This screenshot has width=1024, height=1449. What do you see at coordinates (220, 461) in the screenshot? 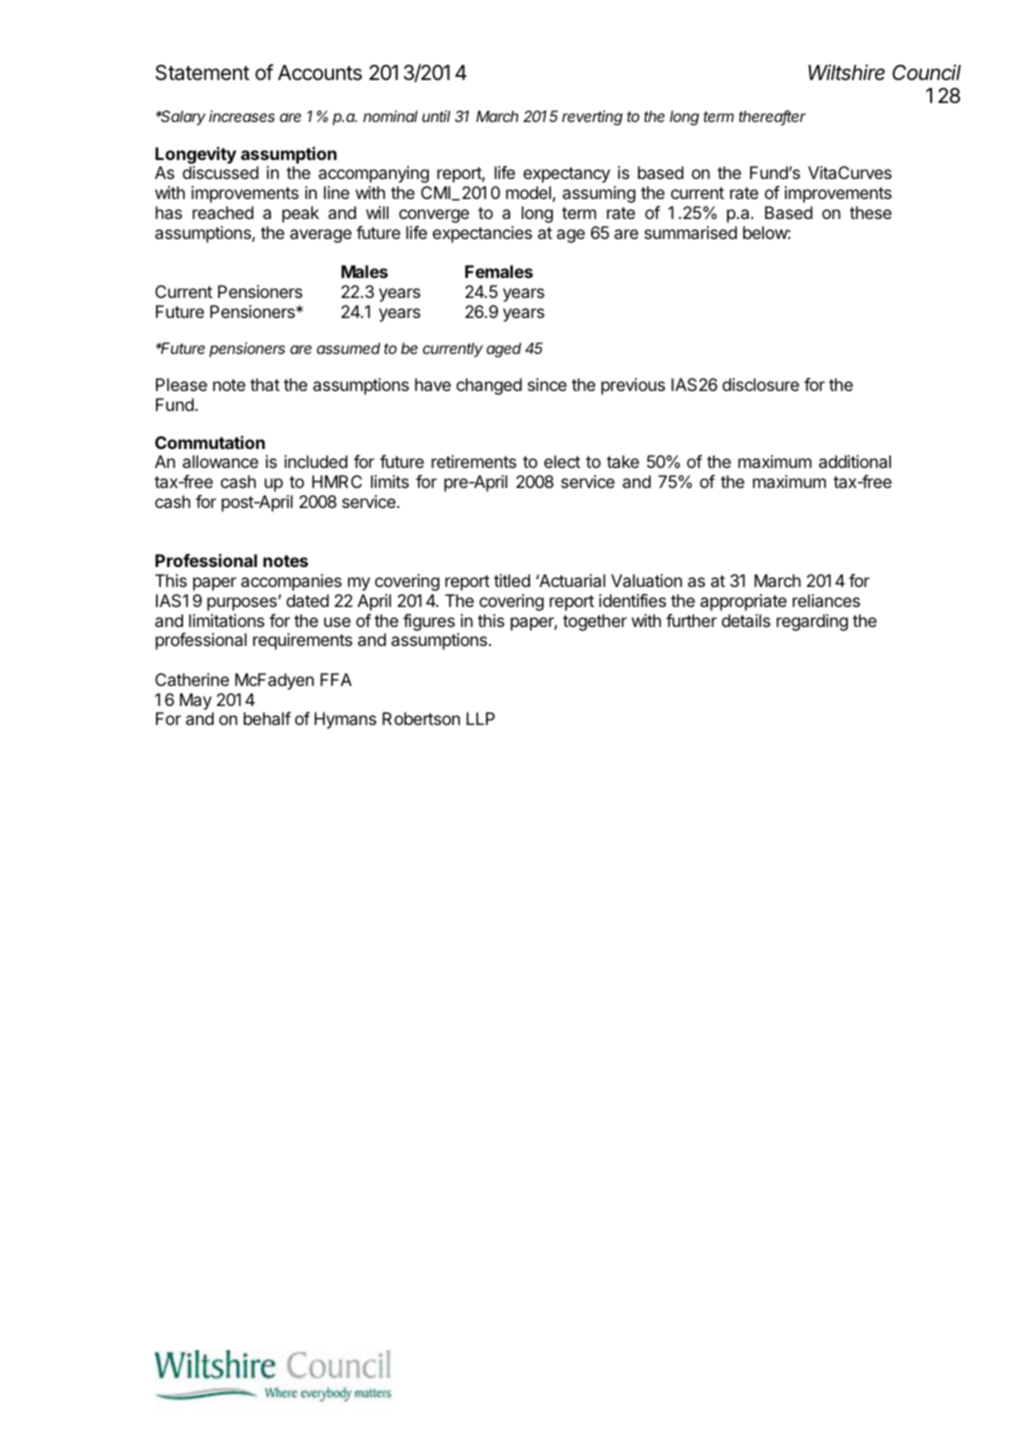
I see `allowance` at bounding box center [220, 461].
